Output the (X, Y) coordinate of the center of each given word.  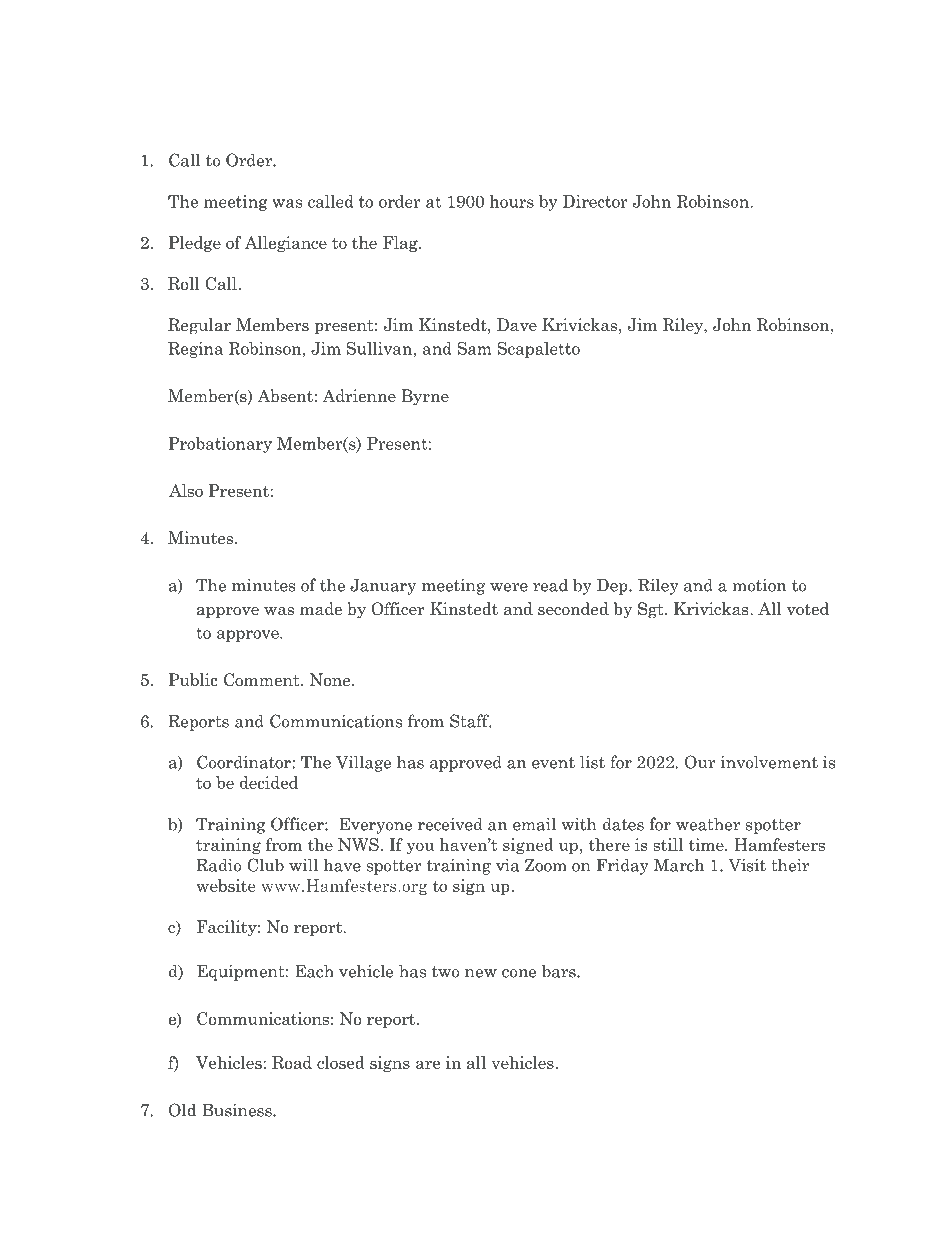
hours (511, 201)
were (509, 587)
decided (269, 782)
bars (560, 971)
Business (238, 1110)
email (534, 824)
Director (595, 201)
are (428, 1064)
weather (708, 824)
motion (759, 585)
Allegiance (286, 244)
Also (186, 490)
